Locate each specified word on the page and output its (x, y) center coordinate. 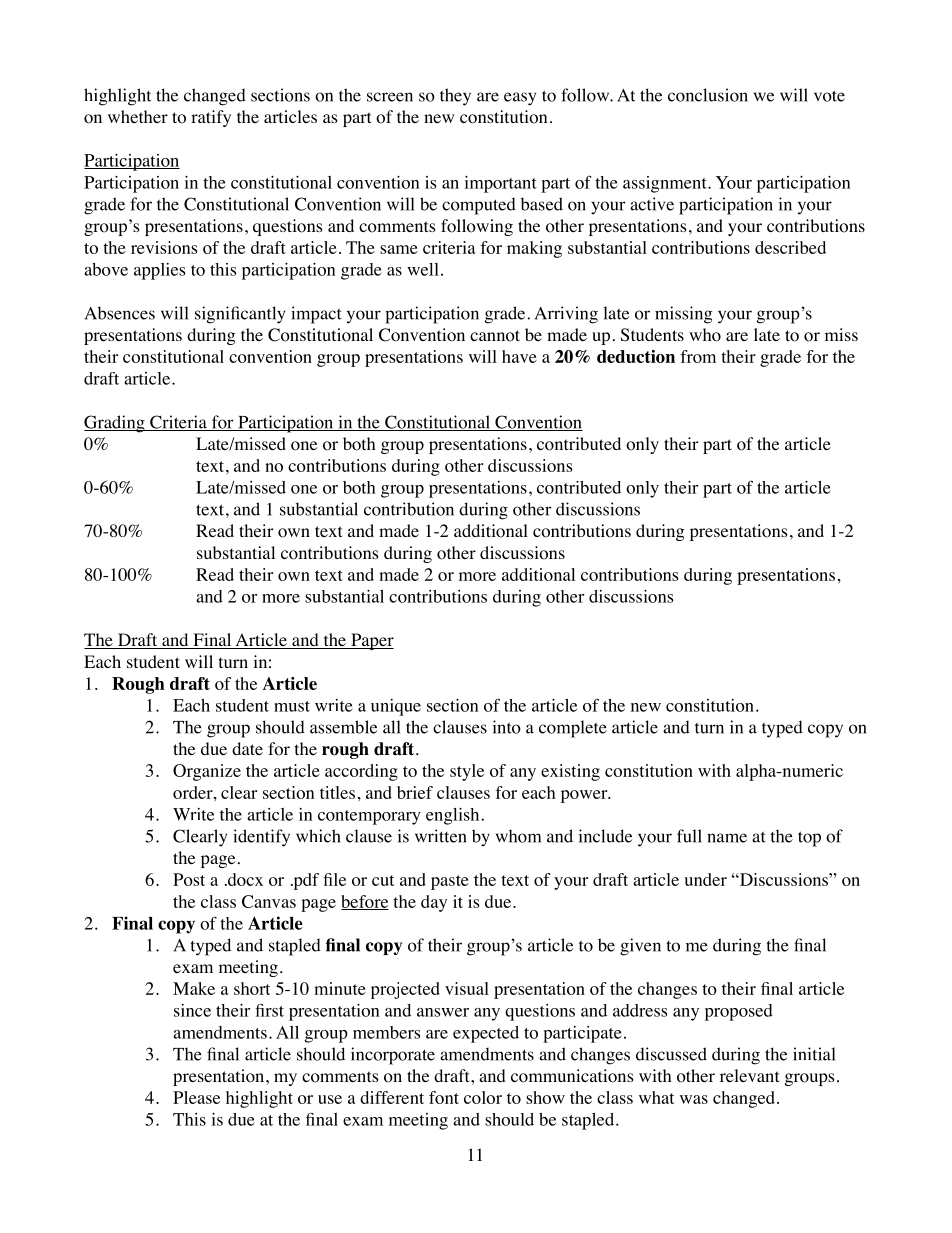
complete (573, 729)
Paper (371, 641)
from (698, 356)
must (292, 706)
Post (189, 879)
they (455, 97)
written (441, 836)
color (483, 1097)
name (727, 838)
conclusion (708, 95)
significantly (240, 315)
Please (196, 1097)
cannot (495, 336)
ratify (211, 118)
